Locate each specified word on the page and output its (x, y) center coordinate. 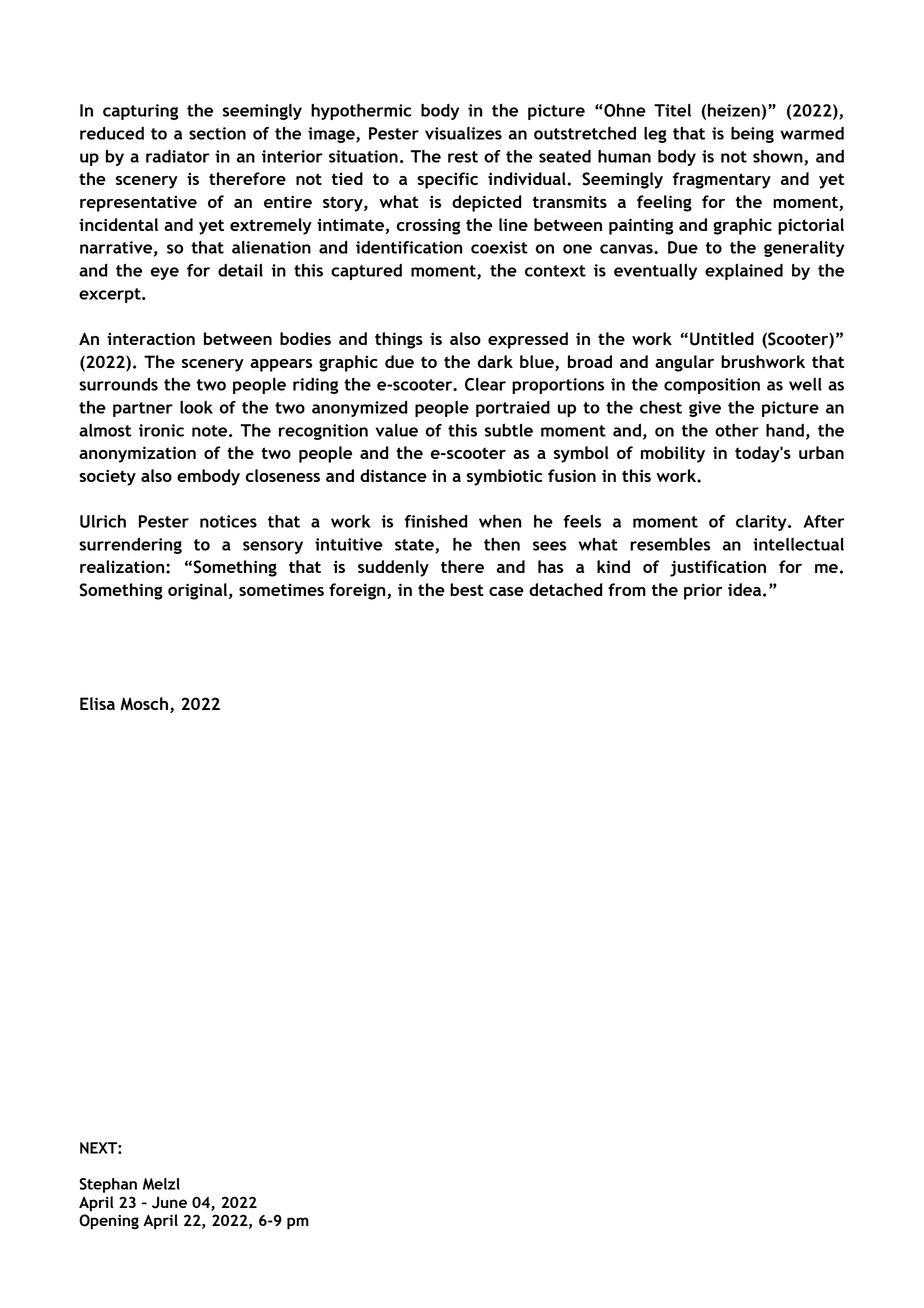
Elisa (97, 703)
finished (436, 521)
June (169, 1202)
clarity (762, 523)
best (467, 589)
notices (228, 521)
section (217, 133)
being (752, 135)
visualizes (463, 133)
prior (703, 591)
